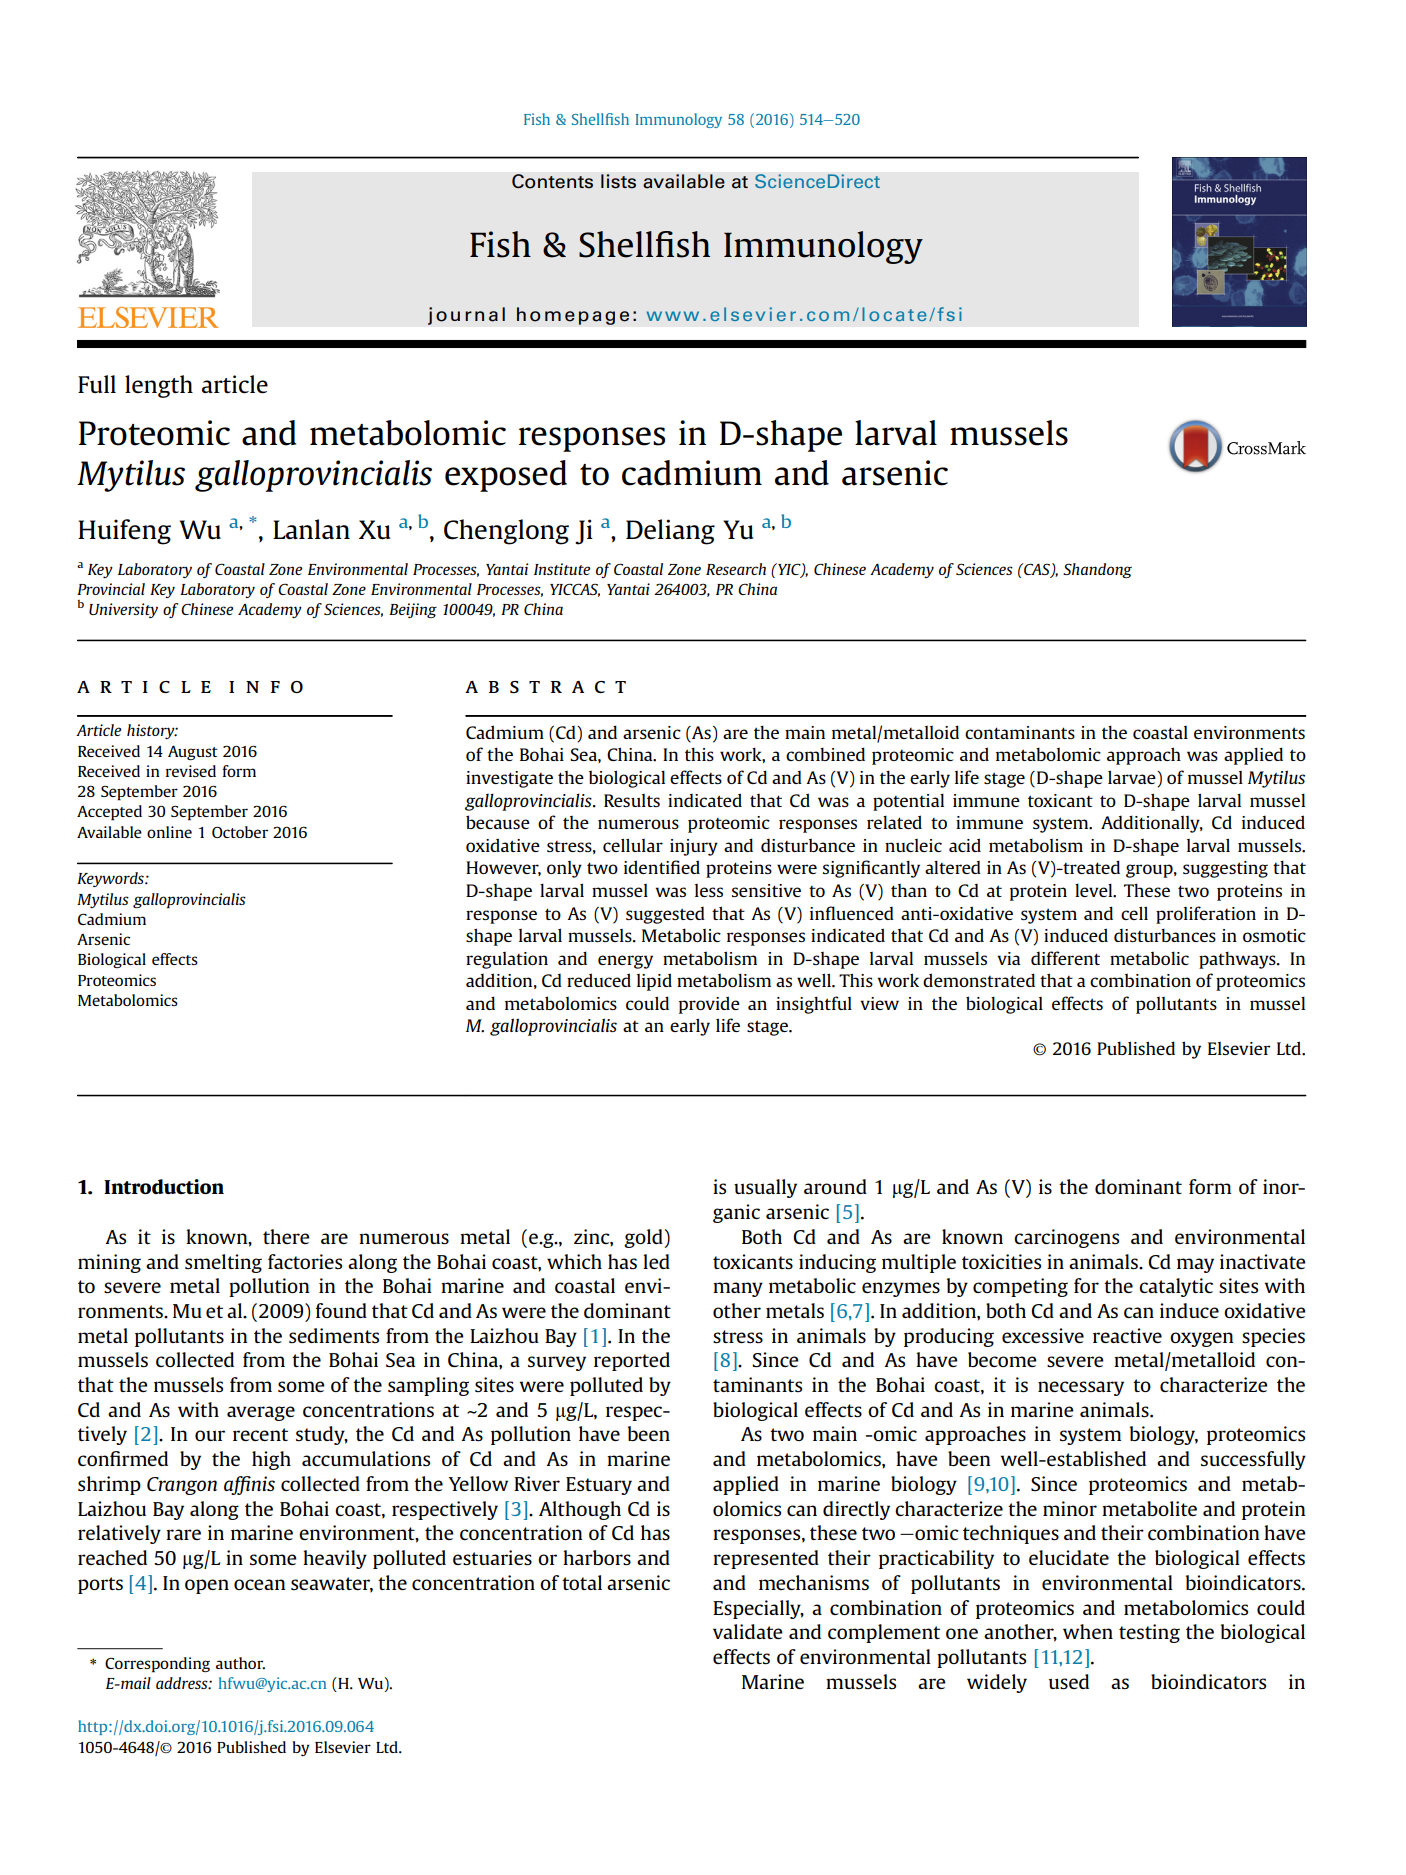 The height and width of the screenshot is (1875, 1406). I want to click on validate, so click(748, 1631).
